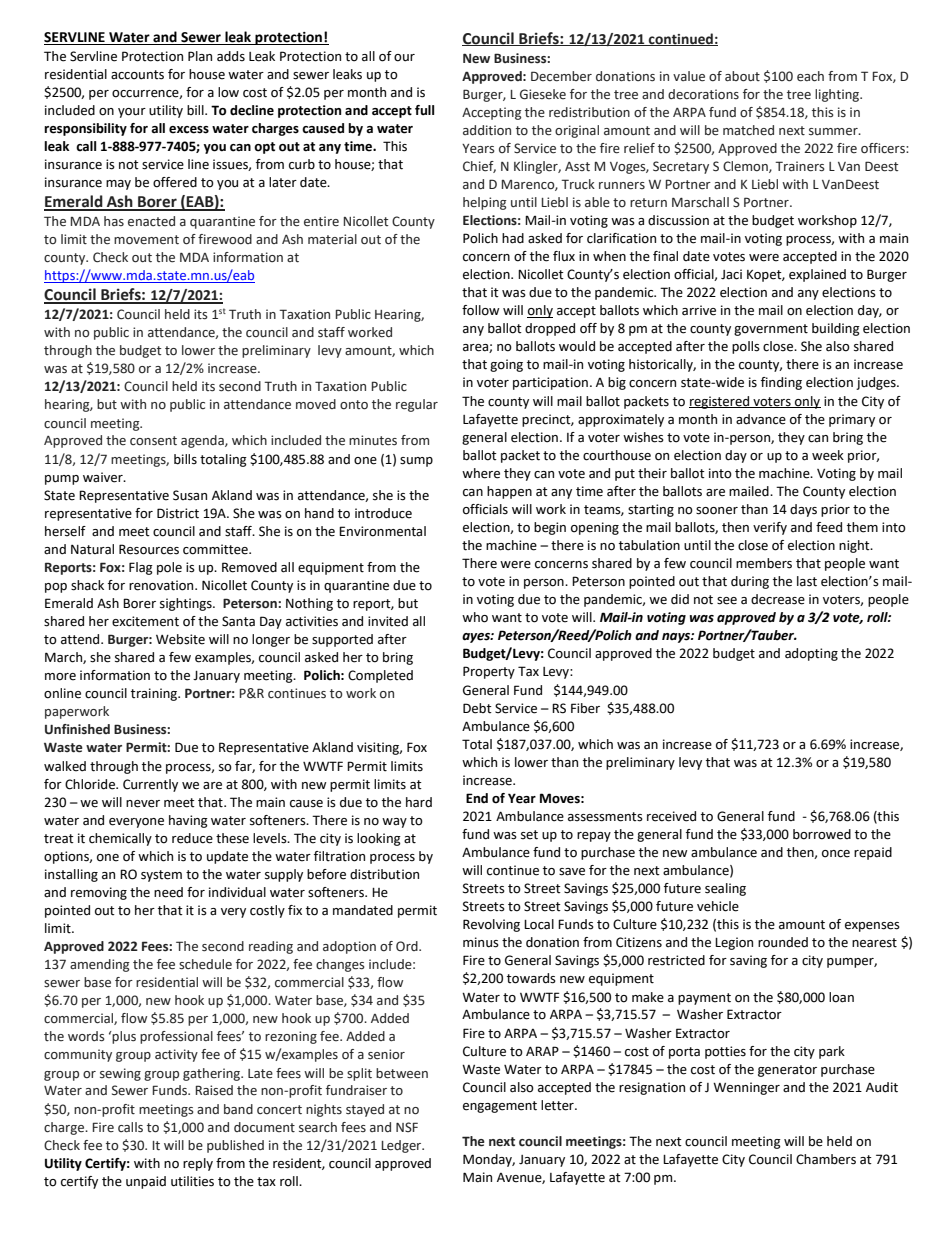  What do you see at coordinates (803, 510) in the screenshot?
I see `days` at bounding box center [803, 510].
